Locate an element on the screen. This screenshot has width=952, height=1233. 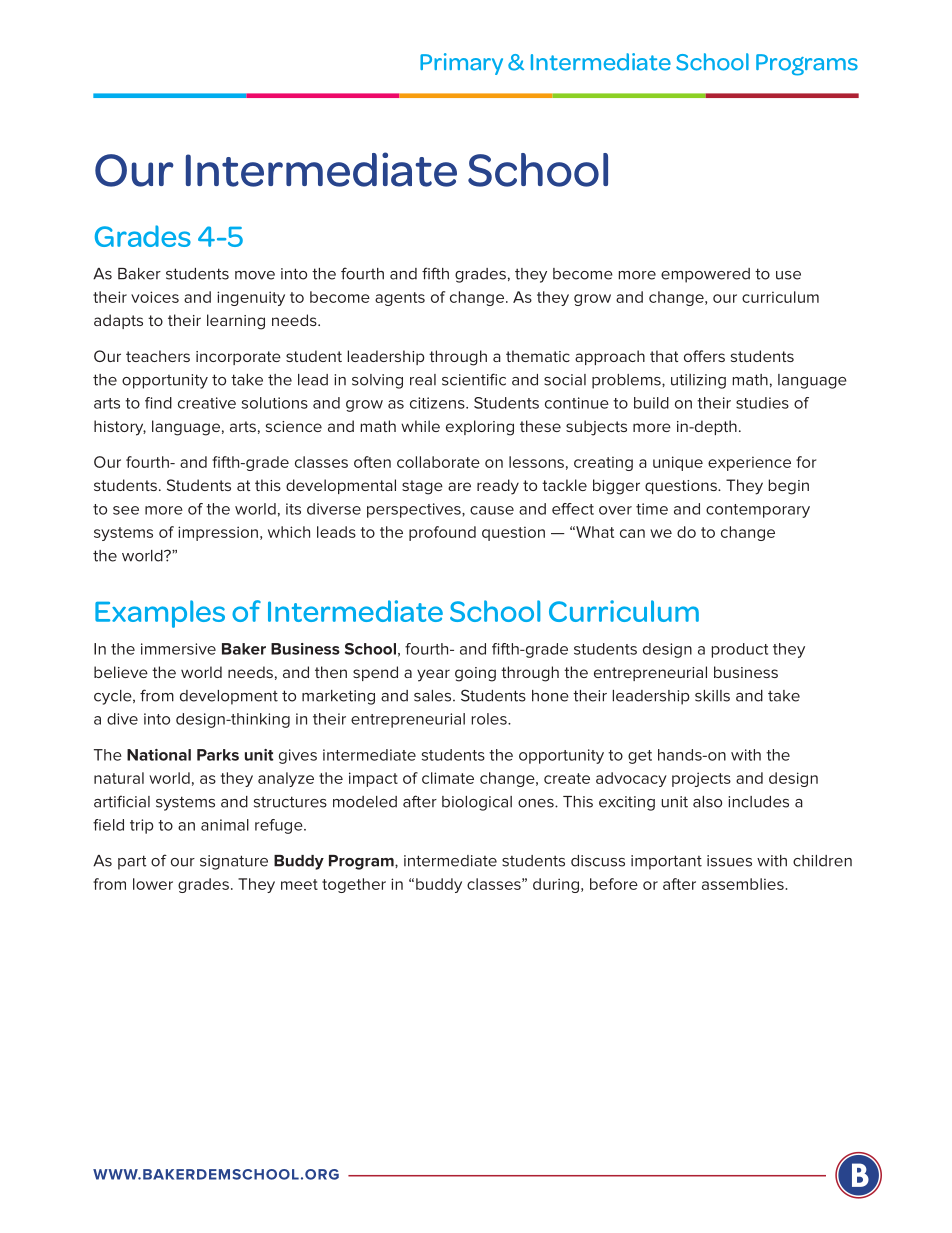
scientific is located at coordinates (474, 379).
